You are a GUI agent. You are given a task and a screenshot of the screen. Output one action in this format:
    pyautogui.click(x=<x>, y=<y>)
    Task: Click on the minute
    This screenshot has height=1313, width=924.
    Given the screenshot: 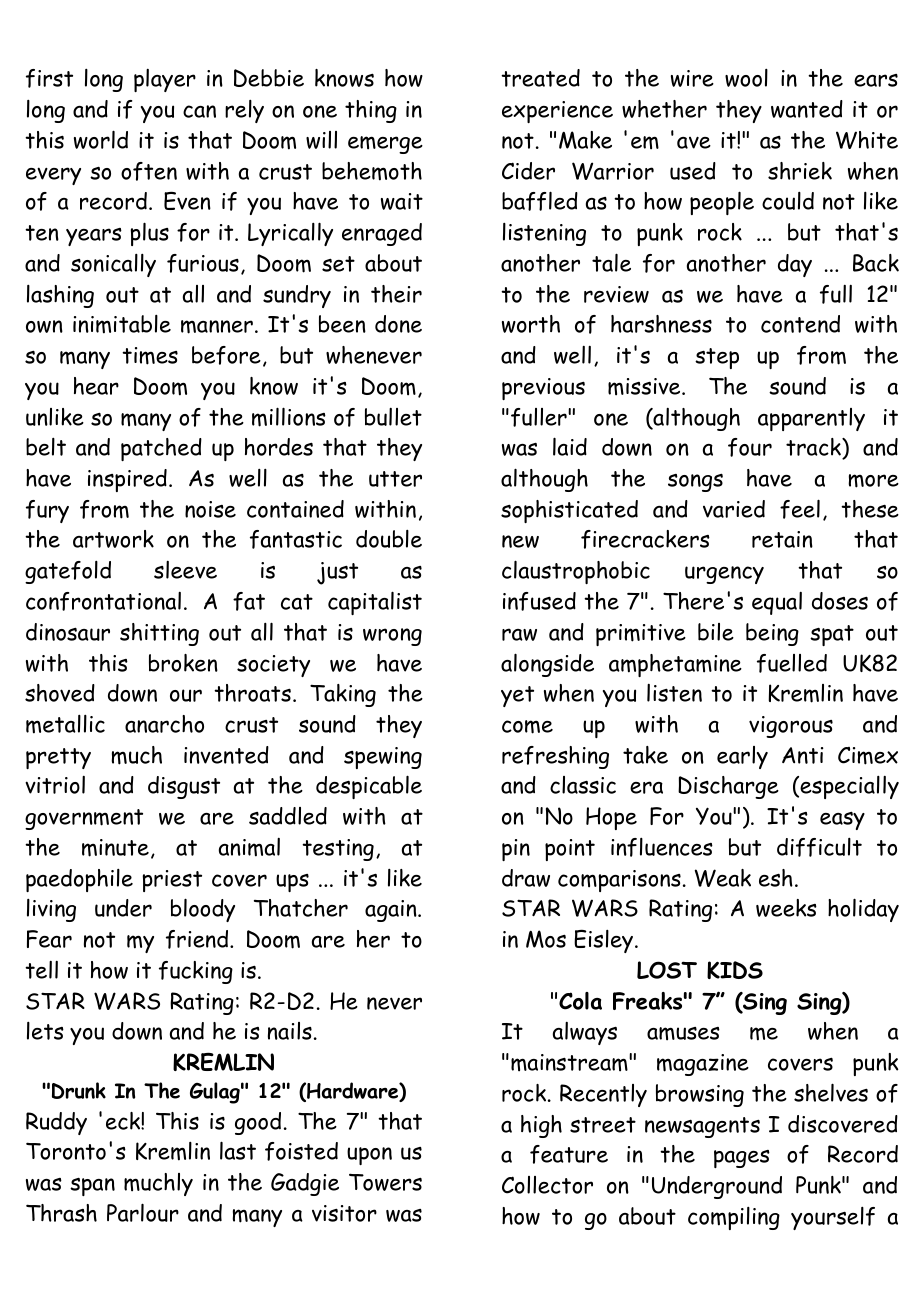 What is the action you would take?
    pyautogui.click(x=115, y=848)
